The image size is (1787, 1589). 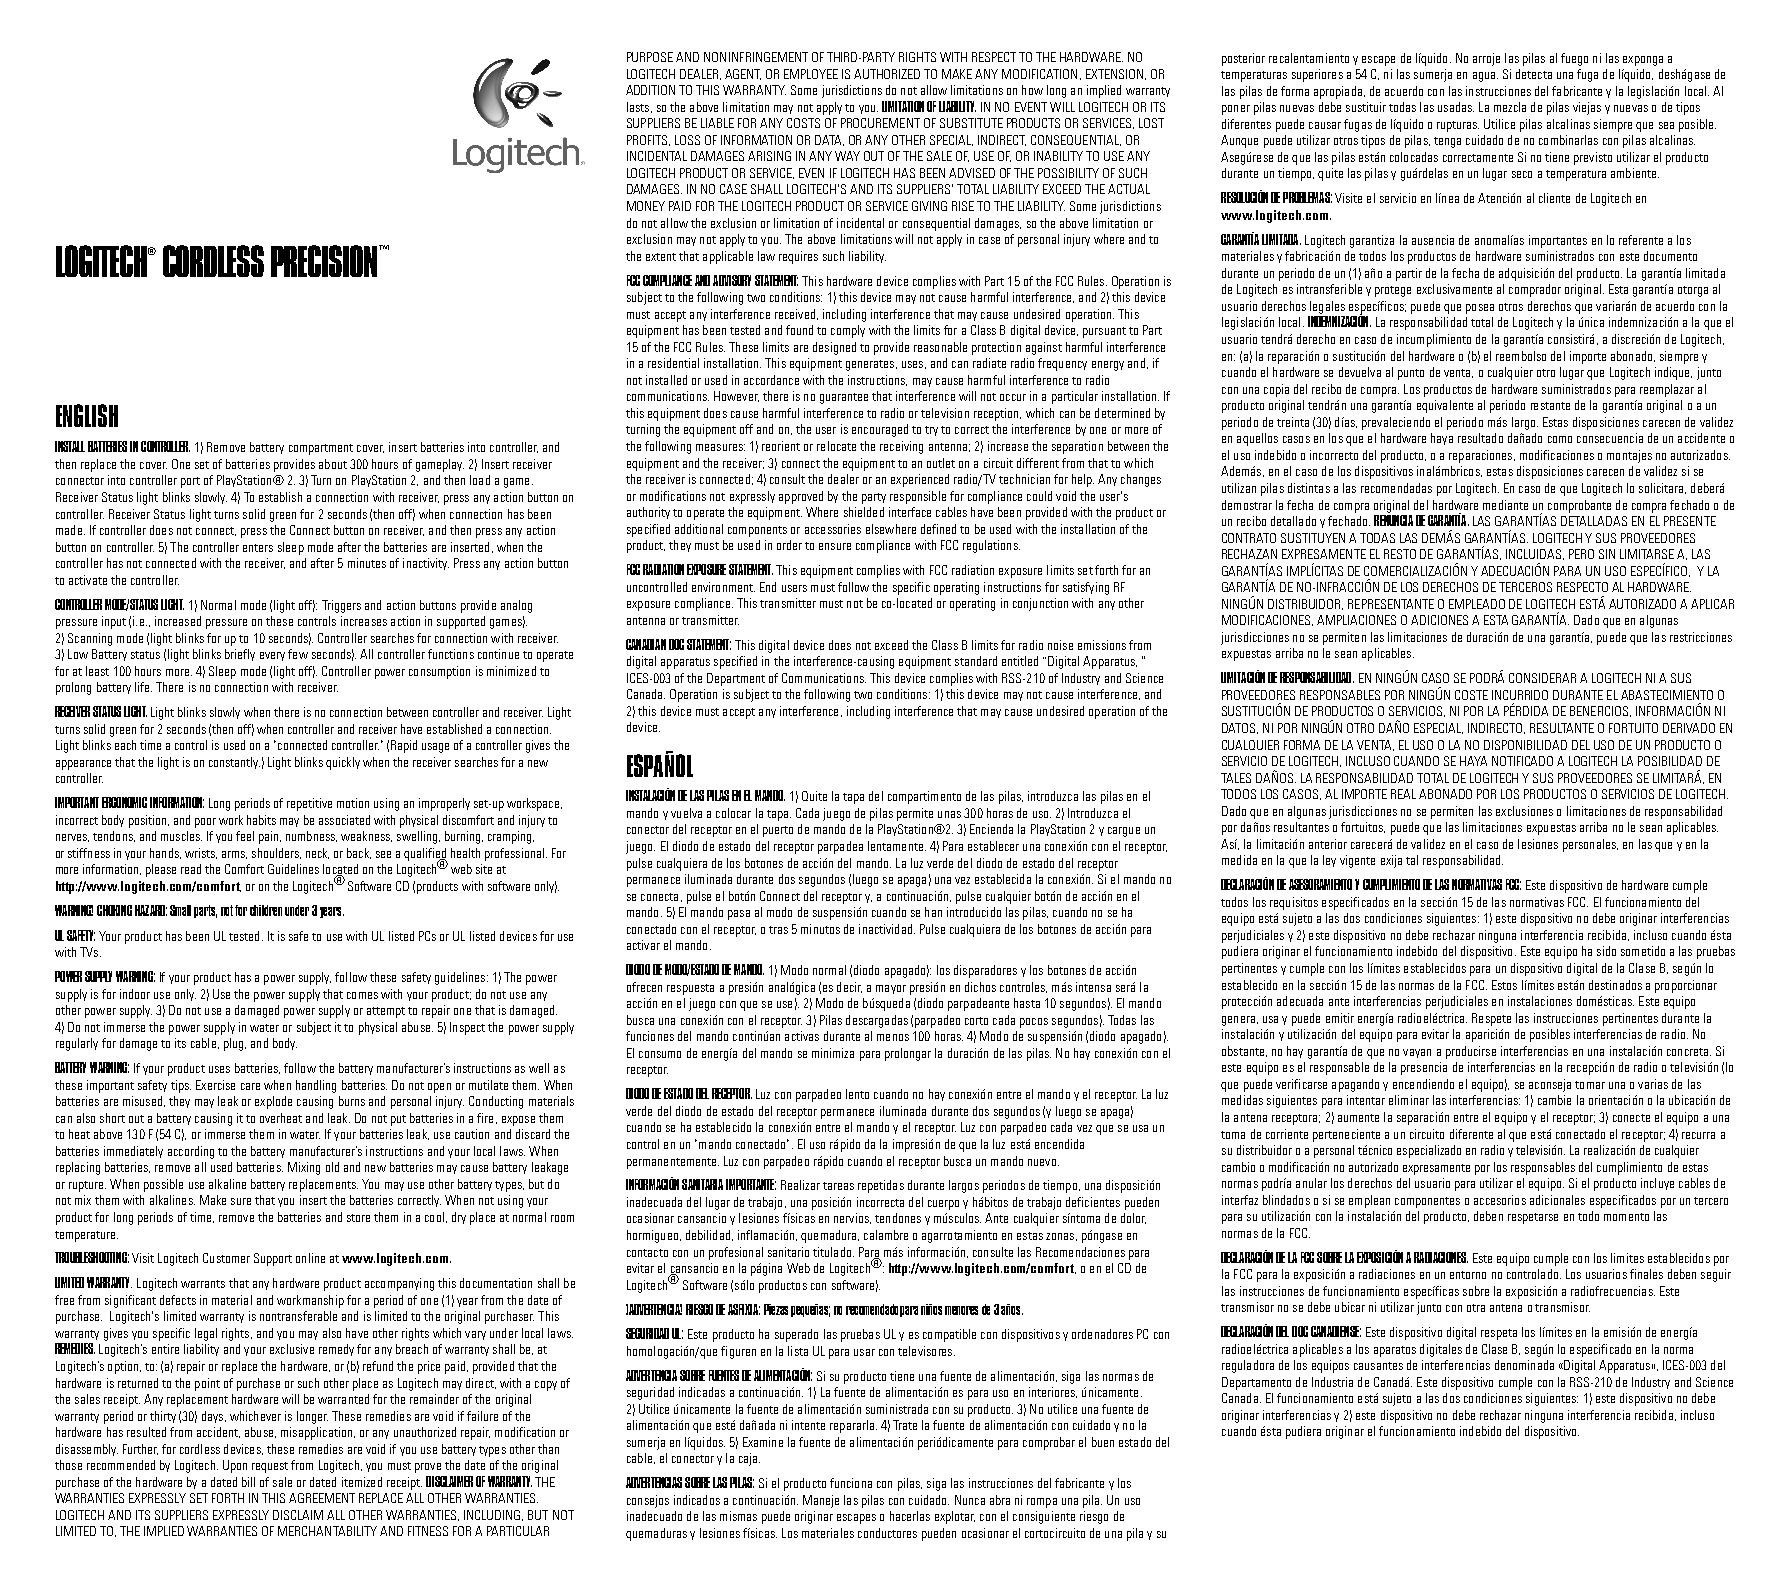 I want to click on fuego, so click(x=1574, y=59).
